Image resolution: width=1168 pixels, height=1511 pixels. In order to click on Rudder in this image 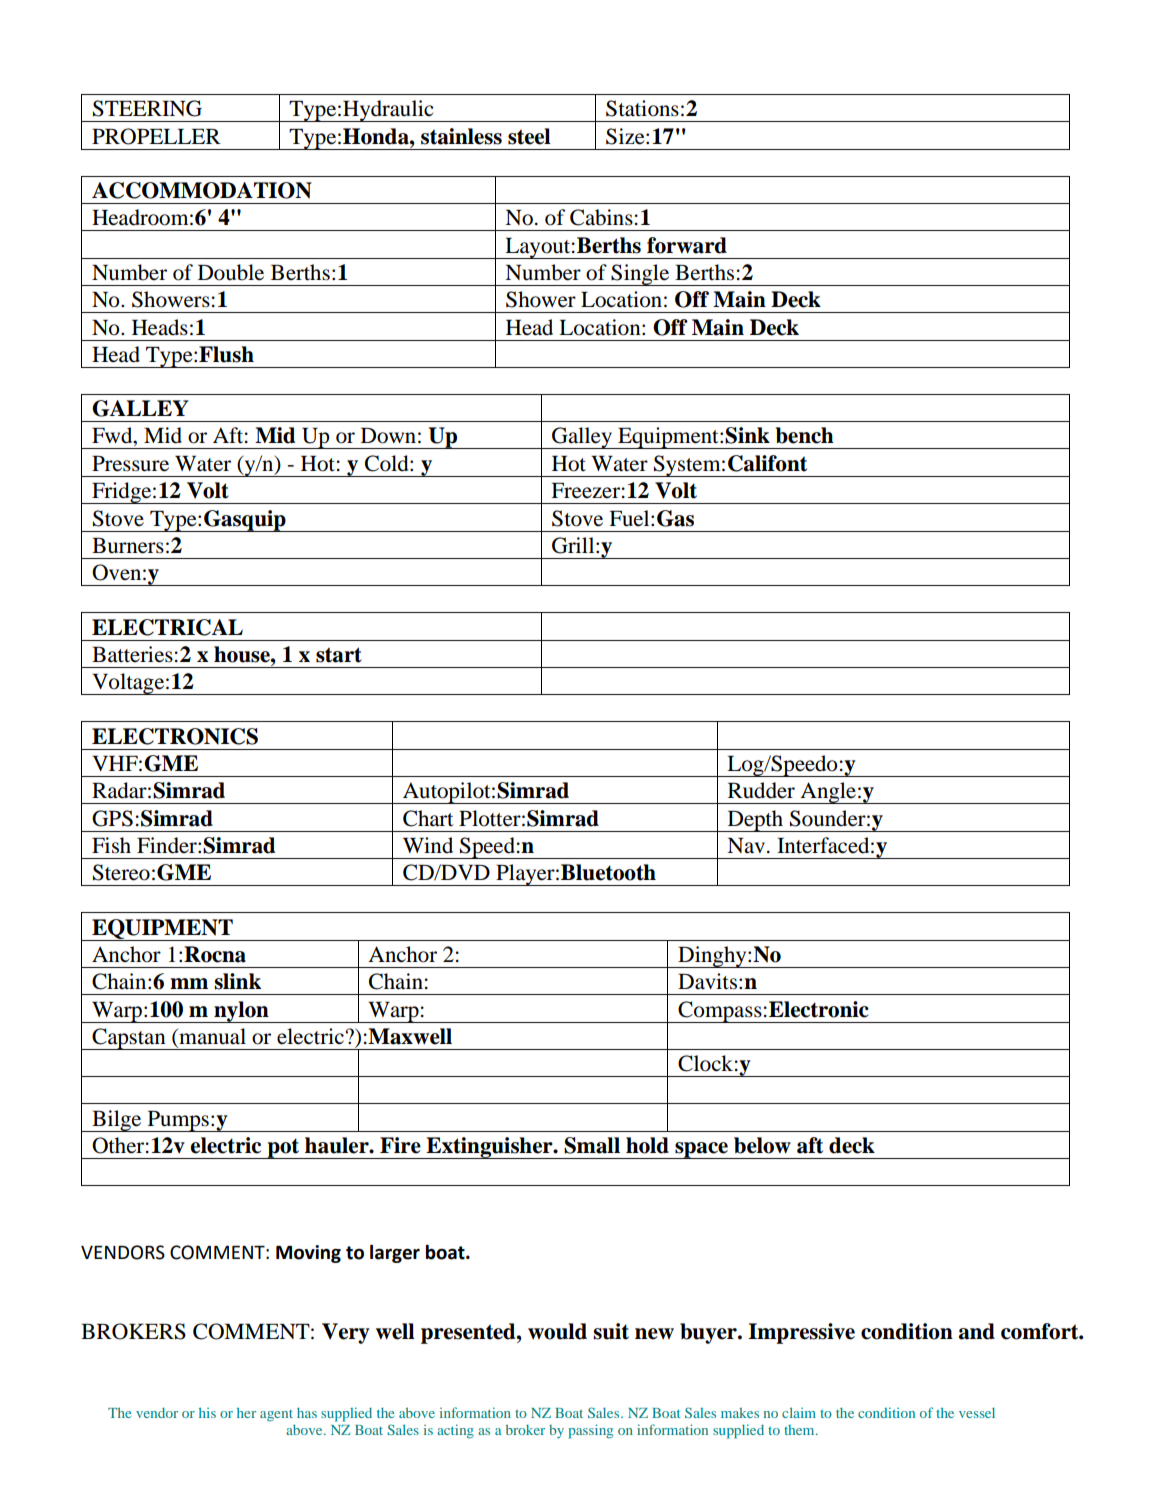, I will do `click(761, 790)`.
